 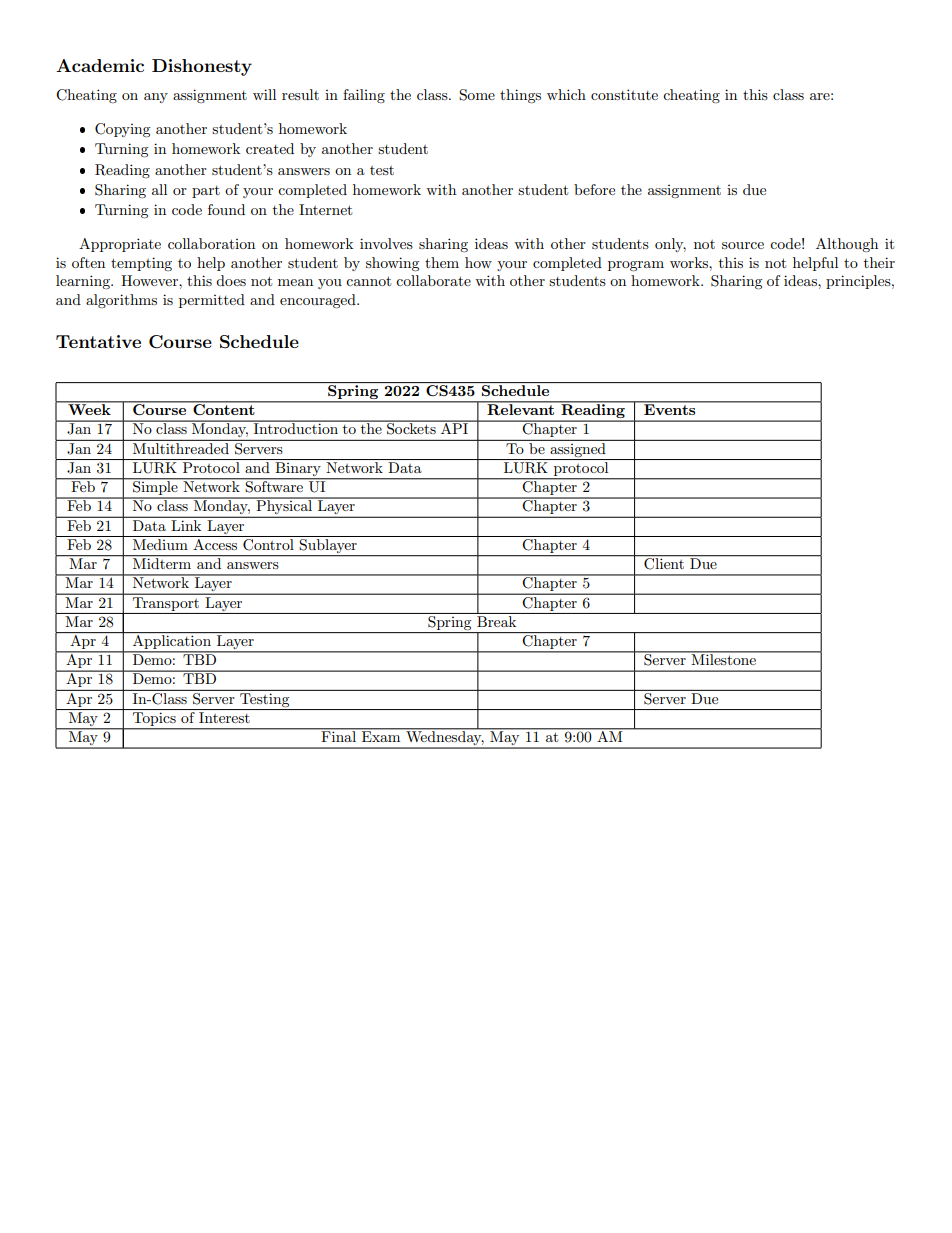 I want to click on Some, so click(x=477, y=95).
